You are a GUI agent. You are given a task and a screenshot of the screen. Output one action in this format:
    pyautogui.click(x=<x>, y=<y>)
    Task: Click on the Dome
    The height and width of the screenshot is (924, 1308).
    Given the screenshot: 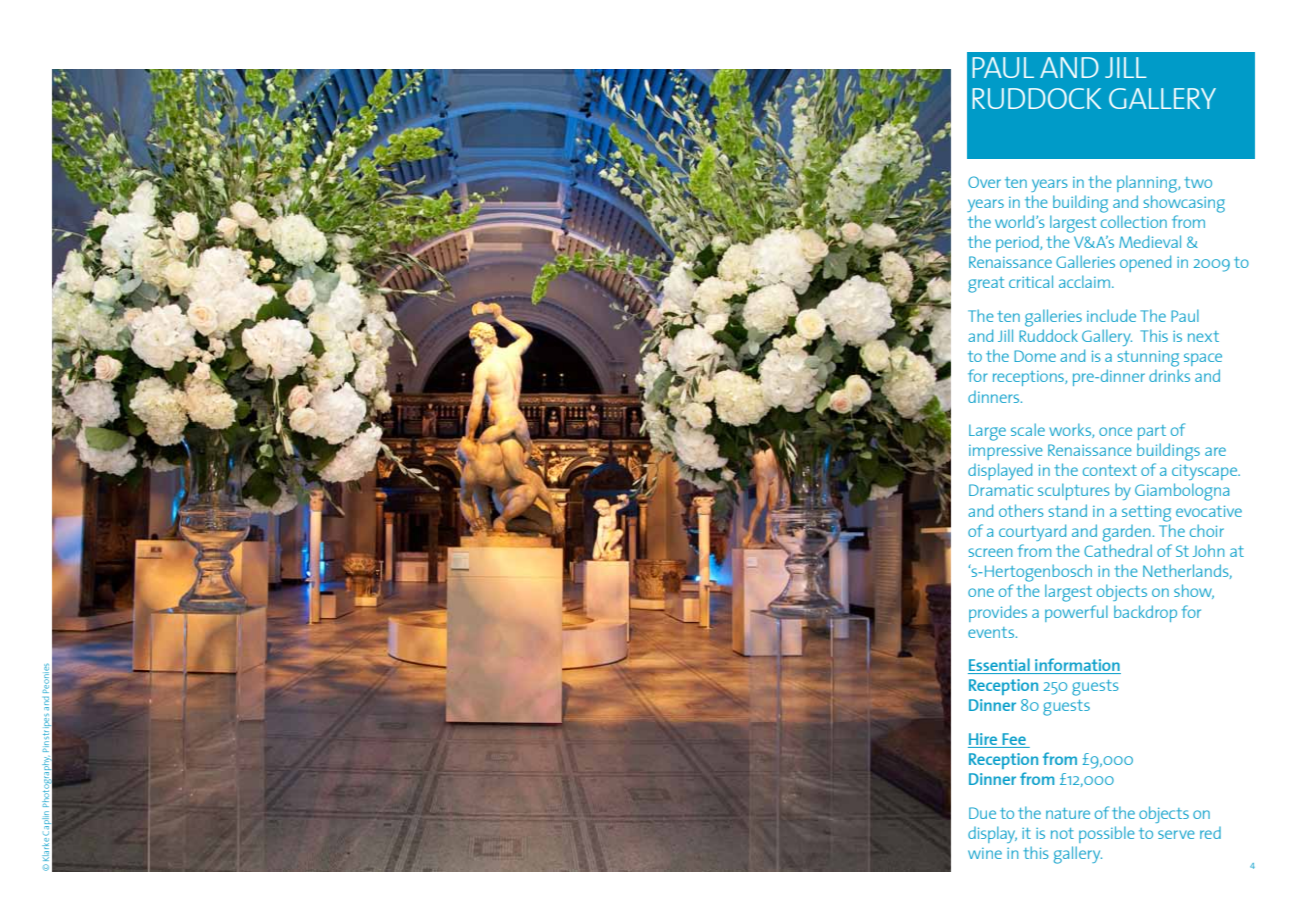 What is the action you would take?
    pyautogui.click(x=1035, y=356)
